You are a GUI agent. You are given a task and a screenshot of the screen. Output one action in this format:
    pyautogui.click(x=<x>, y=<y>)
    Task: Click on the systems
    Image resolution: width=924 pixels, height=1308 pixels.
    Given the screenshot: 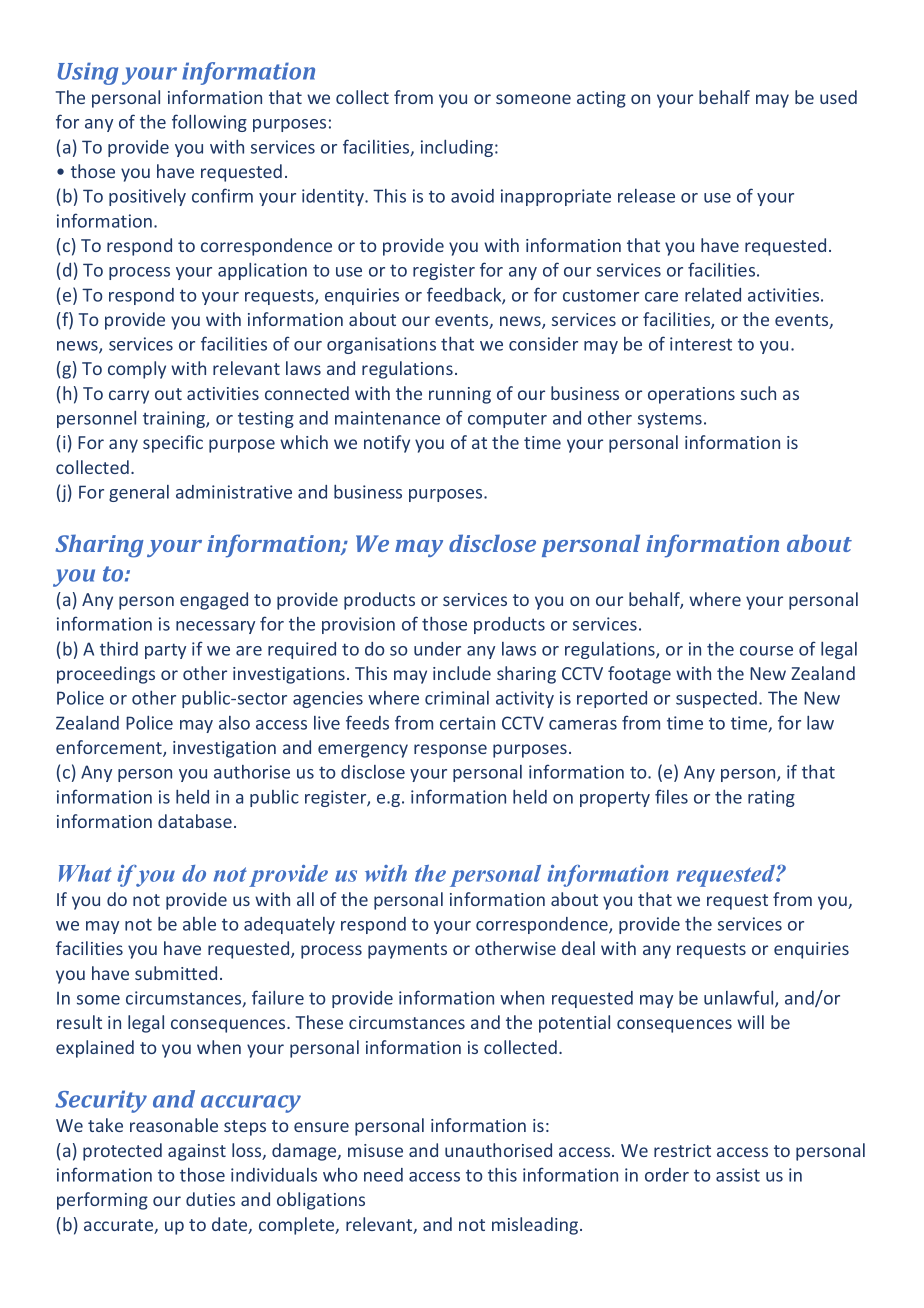 What is the action you would take?
    pyautogui.click(x=670, y=420)
